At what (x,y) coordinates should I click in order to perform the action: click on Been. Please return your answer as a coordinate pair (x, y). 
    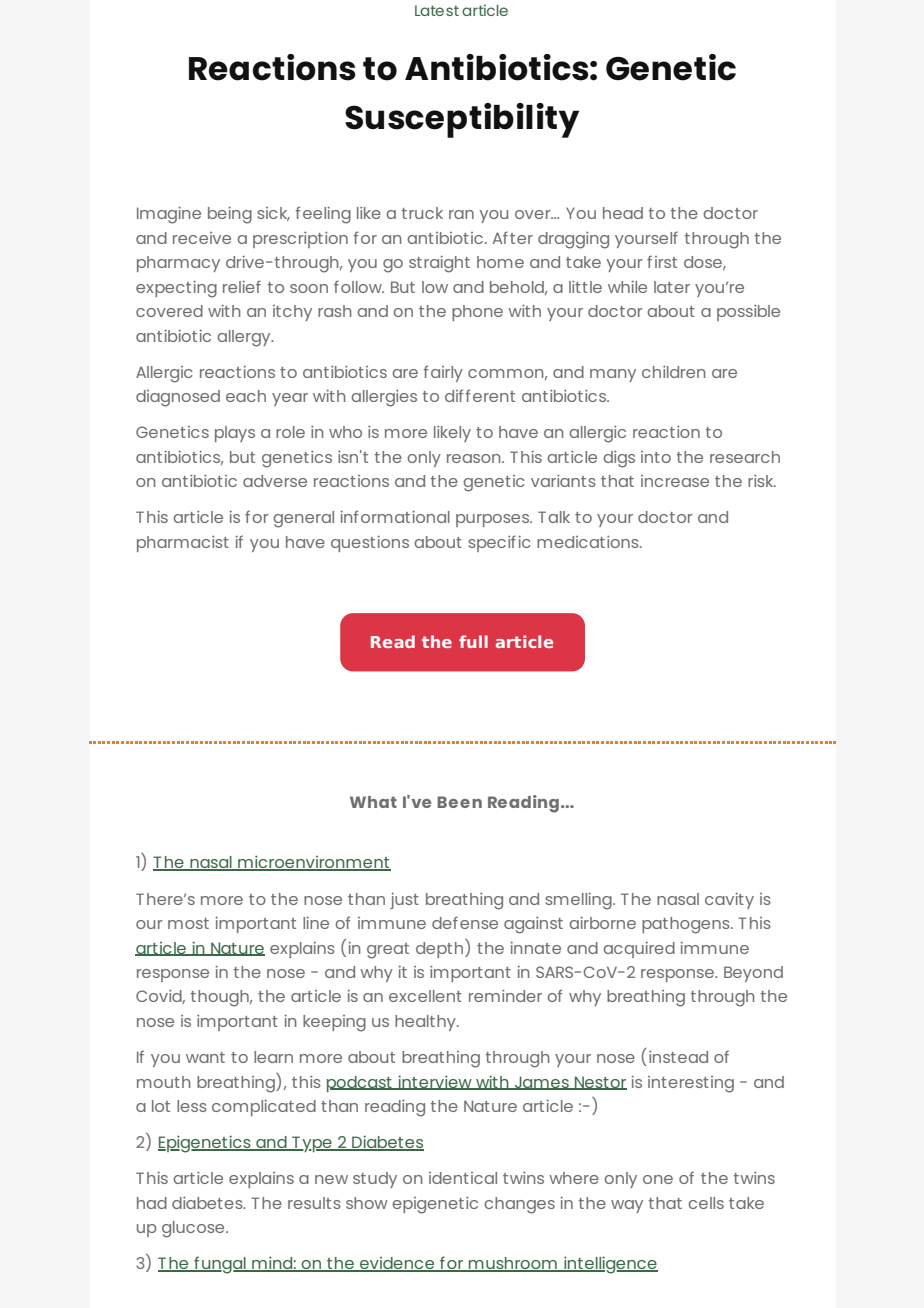
    Looking at the image, I should click on (459, 802).
